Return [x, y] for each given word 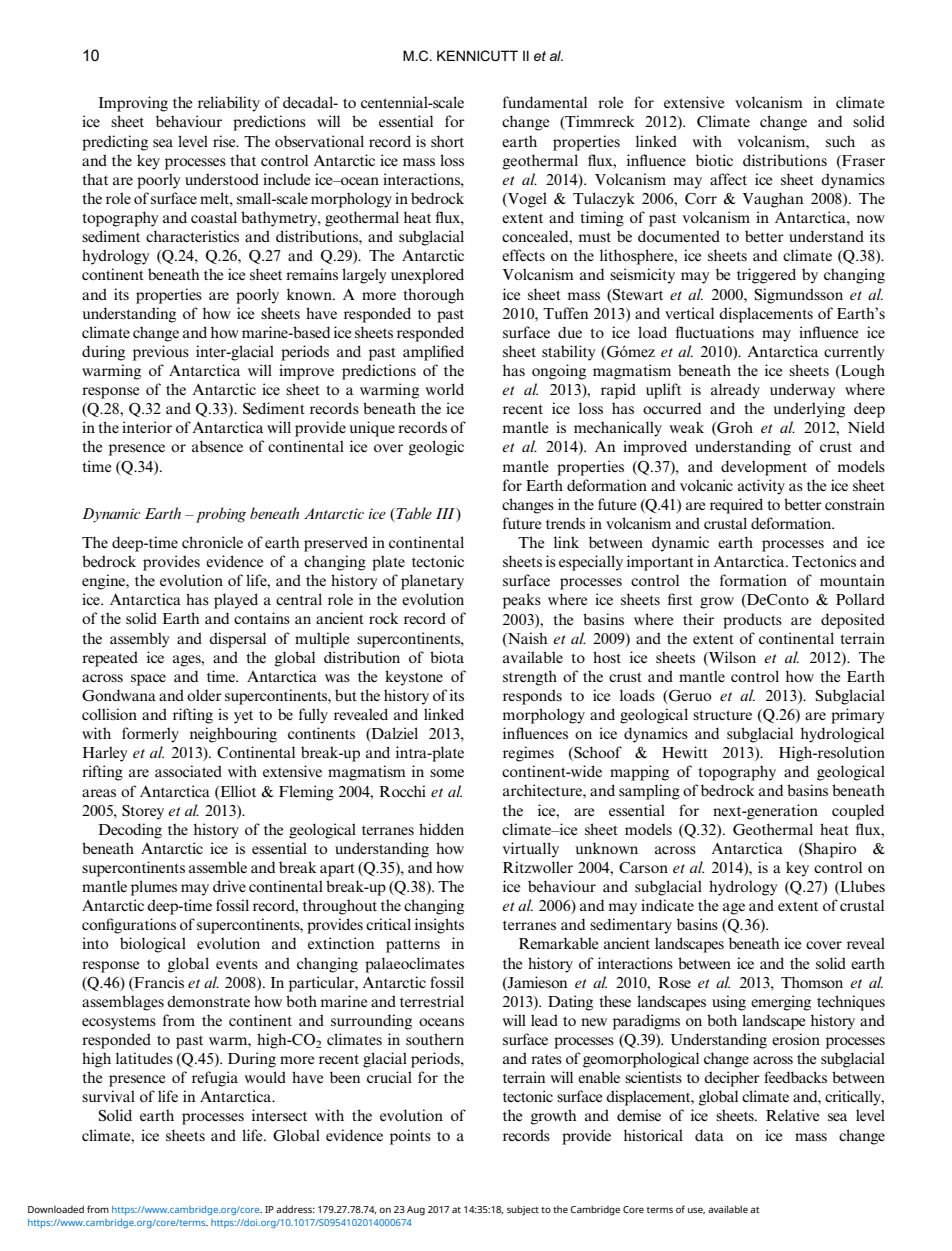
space [148, 680]
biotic [714, 160]
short [447, 141]
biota [447, 657]
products [752, 621]
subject [523, 1210]
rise [225, 141]
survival [108, 1096]
